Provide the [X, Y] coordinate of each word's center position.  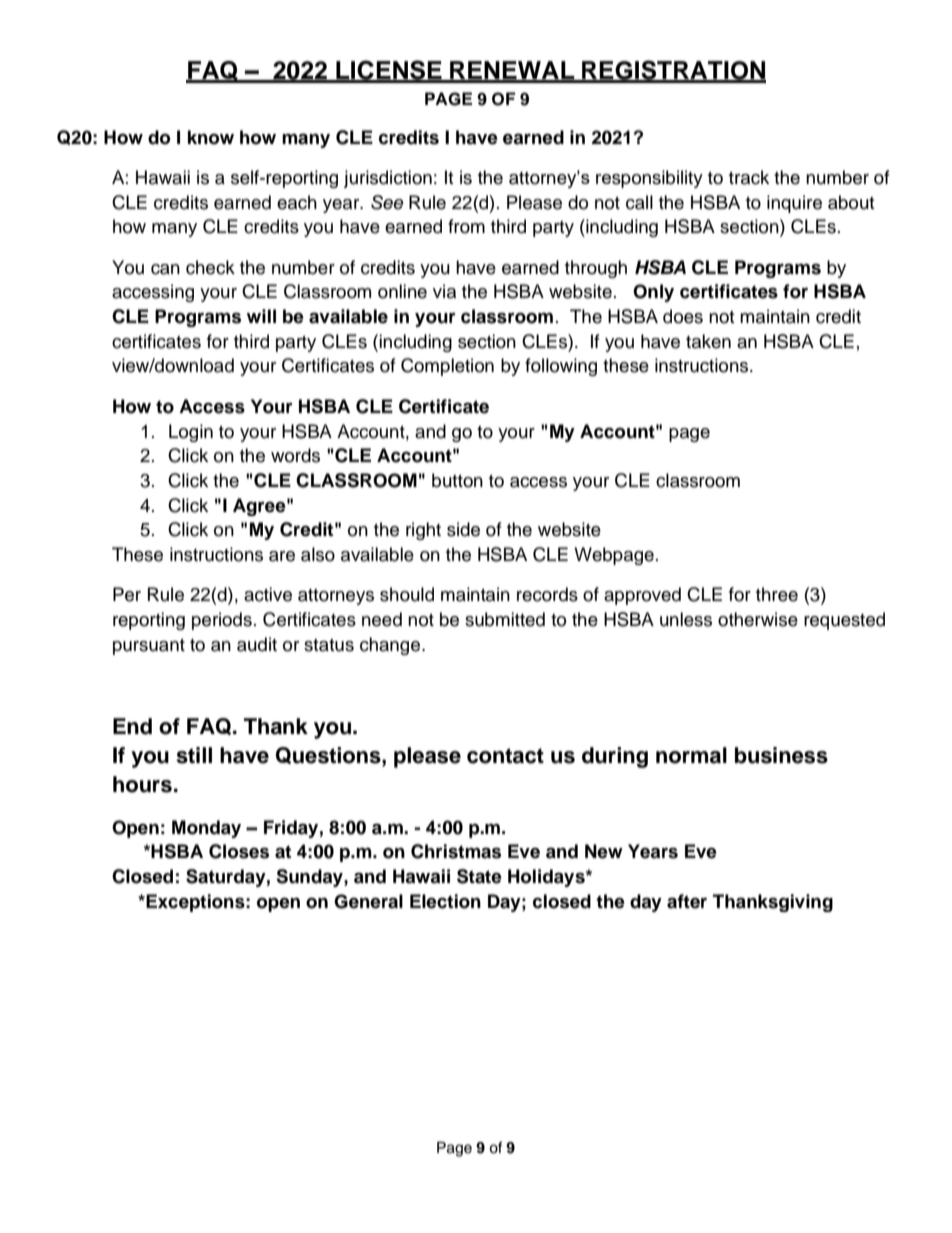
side [463, 529]
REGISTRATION [673, 71]
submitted [505, 619]
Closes [239, 851]
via [444, 291]
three [777, 594]
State [479, 876]
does [683, 316]
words [295, 455]
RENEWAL [512, 71]
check [210, 267]
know [211, 137]
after [687, 901]
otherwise [758, 619]
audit [257, 644]
